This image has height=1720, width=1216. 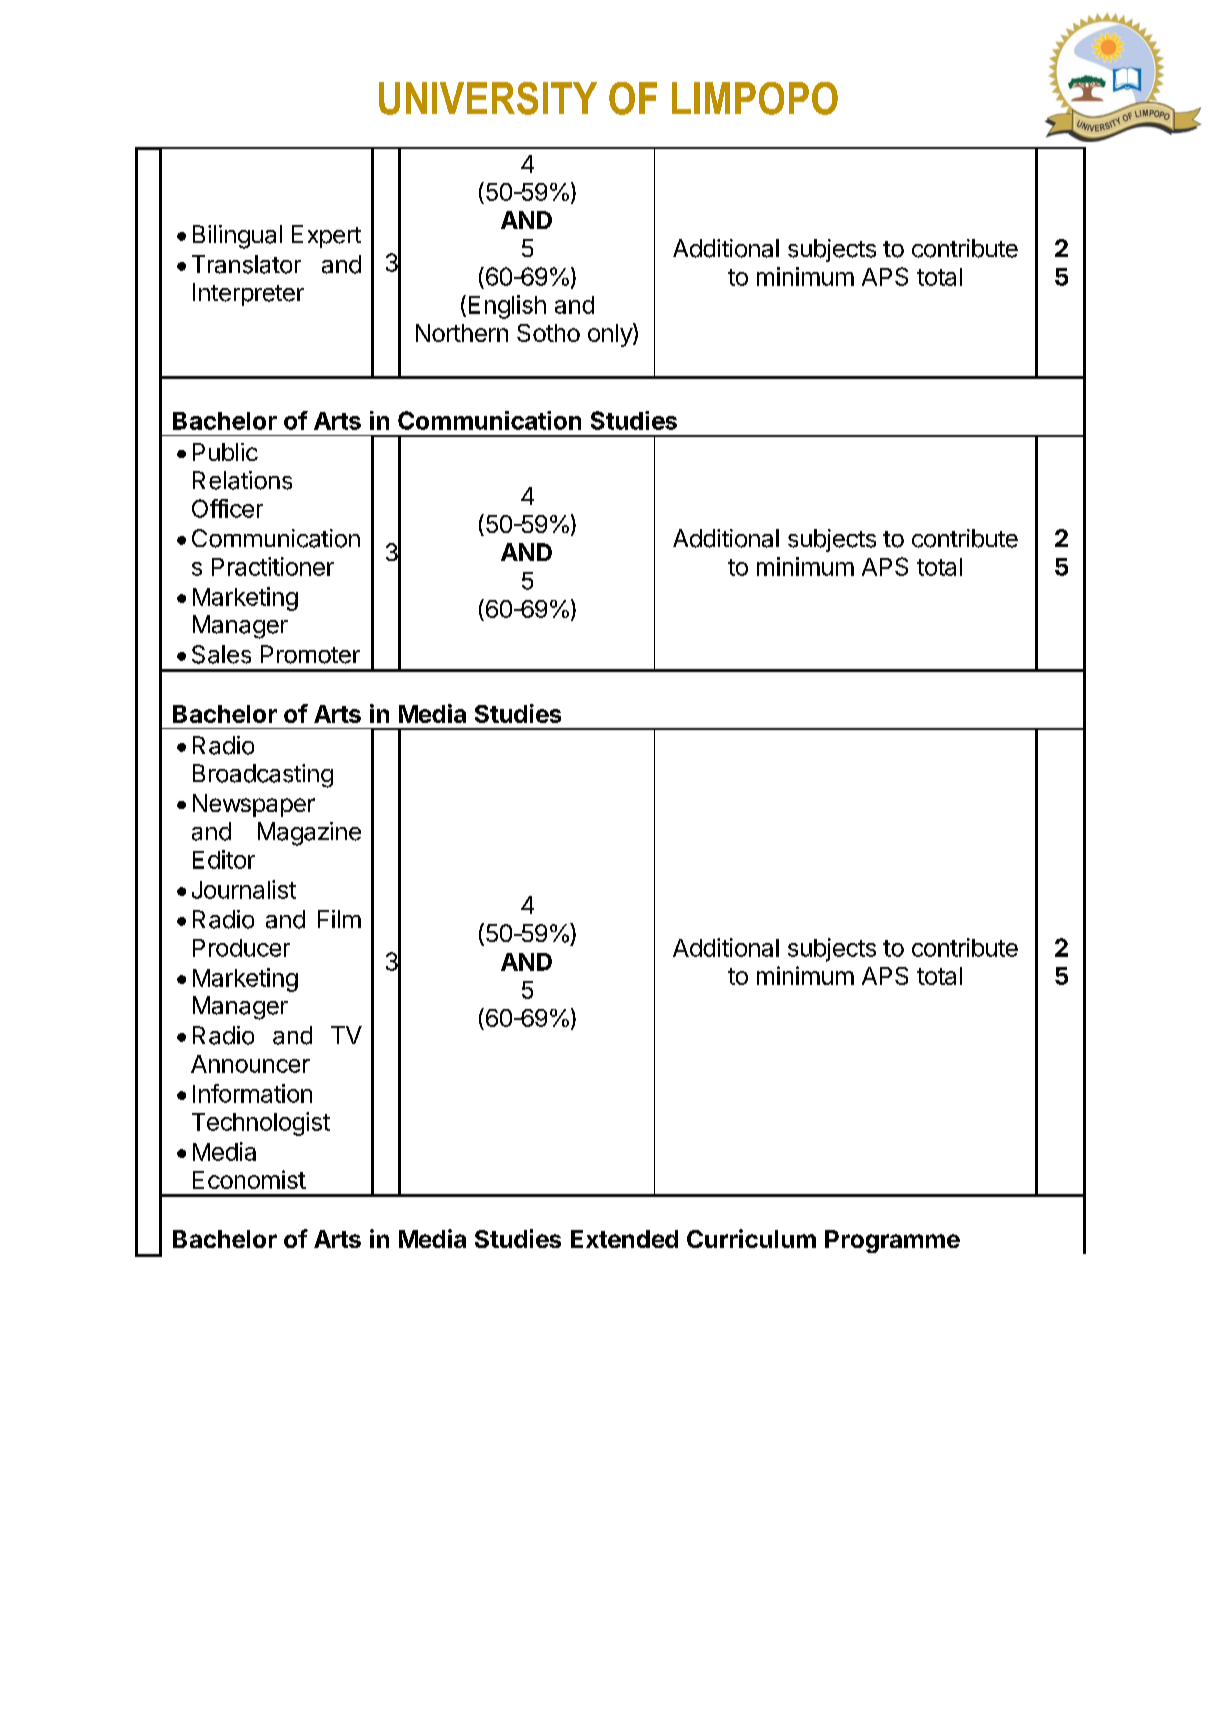 What do you see at coordinates (309, 834) in the image?
I see `Magazine` at bounding box center [309, 834].
